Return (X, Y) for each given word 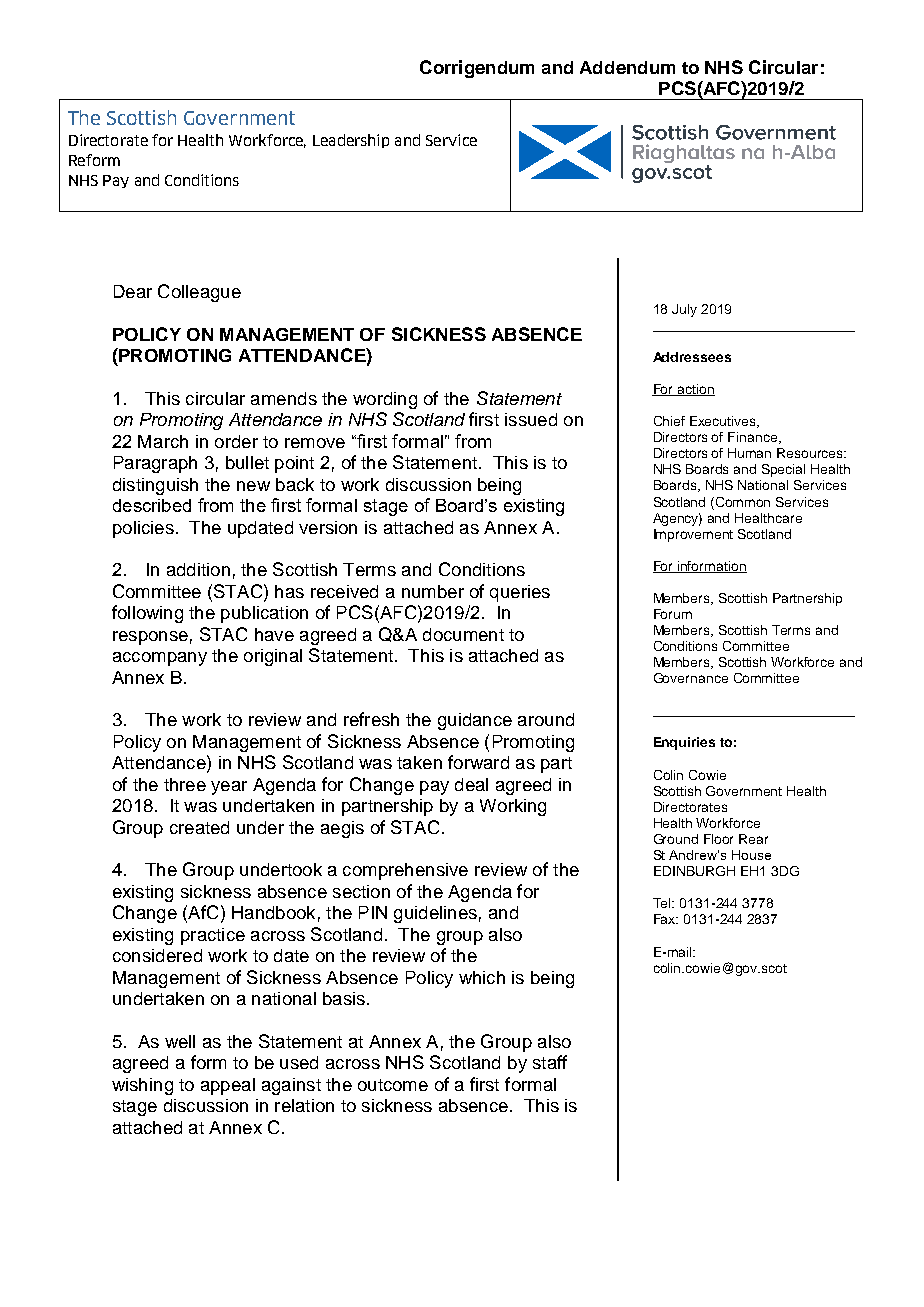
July (684, 310)
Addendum (627, 67)
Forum (673, 614)
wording (385, 400)
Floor (718, 839)
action (695, 390)
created (199, 827)
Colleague (199, 293)
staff (550, 1062)
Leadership (351, 141)
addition (198, 569)
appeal (228, 1086)
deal (471, 784)
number (433, 591)
